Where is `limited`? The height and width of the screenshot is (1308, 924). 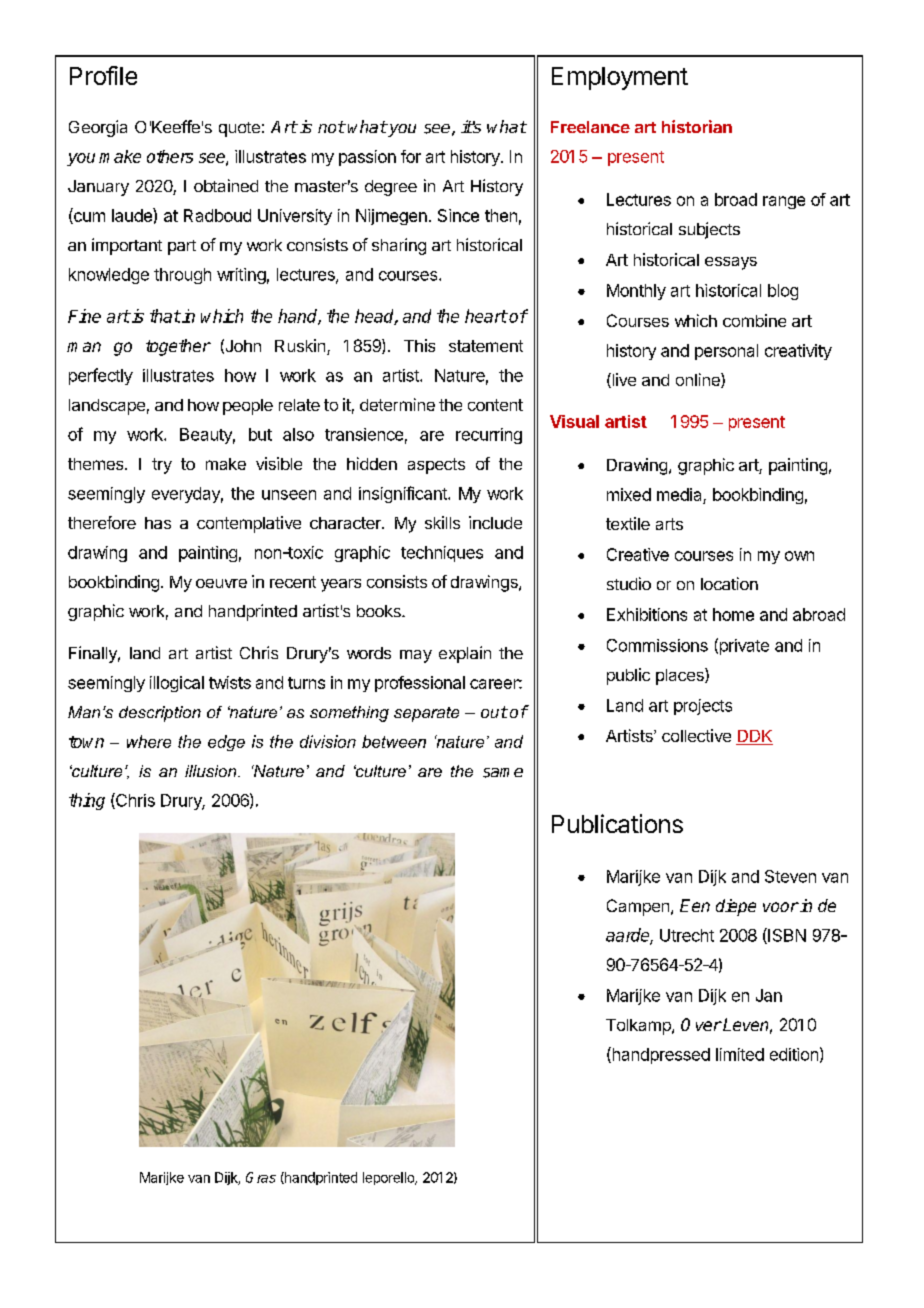
limited is located at coordinates (740, 1054).
